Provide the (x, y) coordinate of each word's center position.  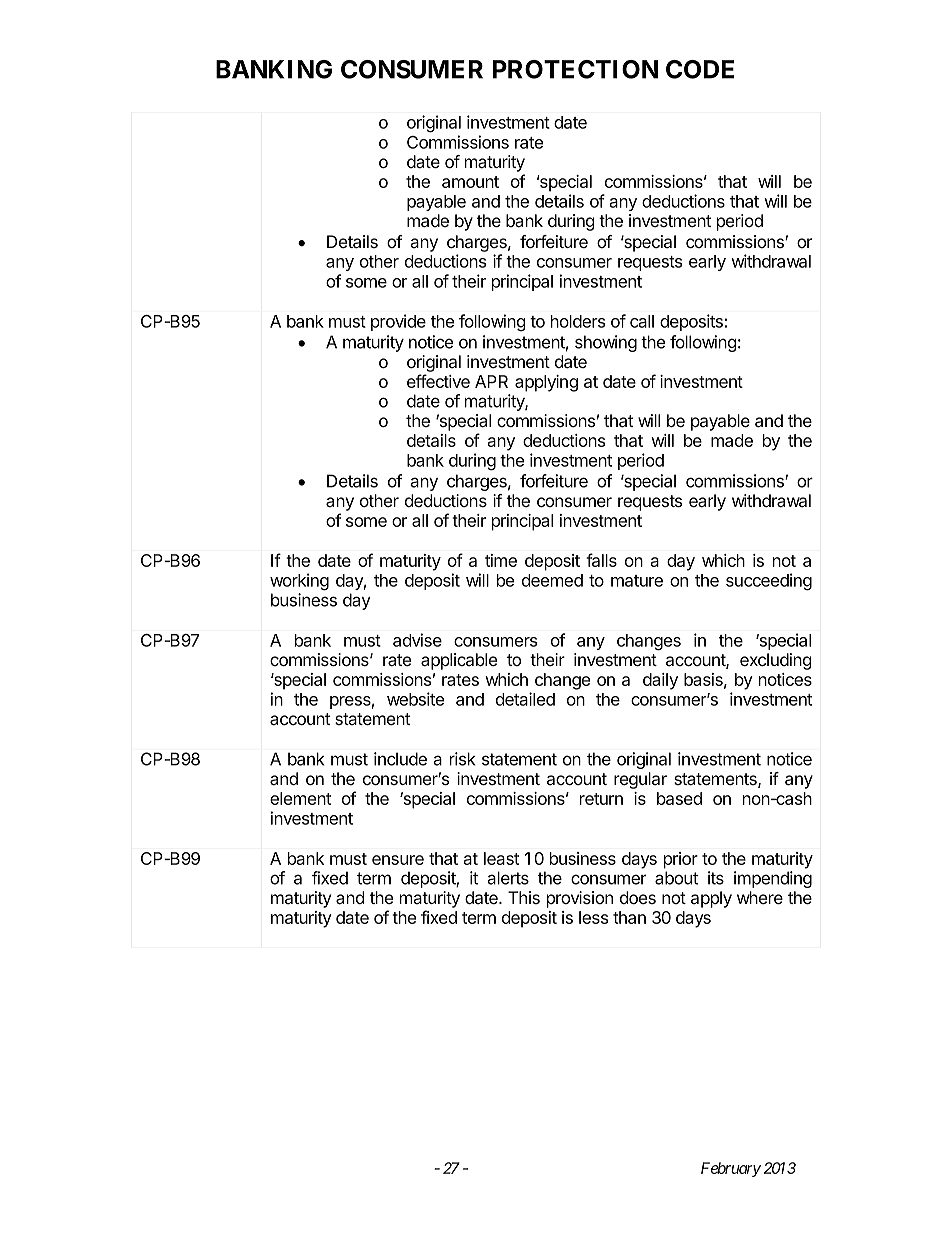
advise (417, 640)
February (731, 1169)
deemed (552, 580)
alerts (508, 878)
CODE (700, 69)
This (524, 897)
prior (681, 860)
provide (398, 322)
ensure (398, 860)
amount (470, 182)
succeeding (769, 582)
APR (491, 381)
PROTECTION (575, 69)
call (642, 321)
